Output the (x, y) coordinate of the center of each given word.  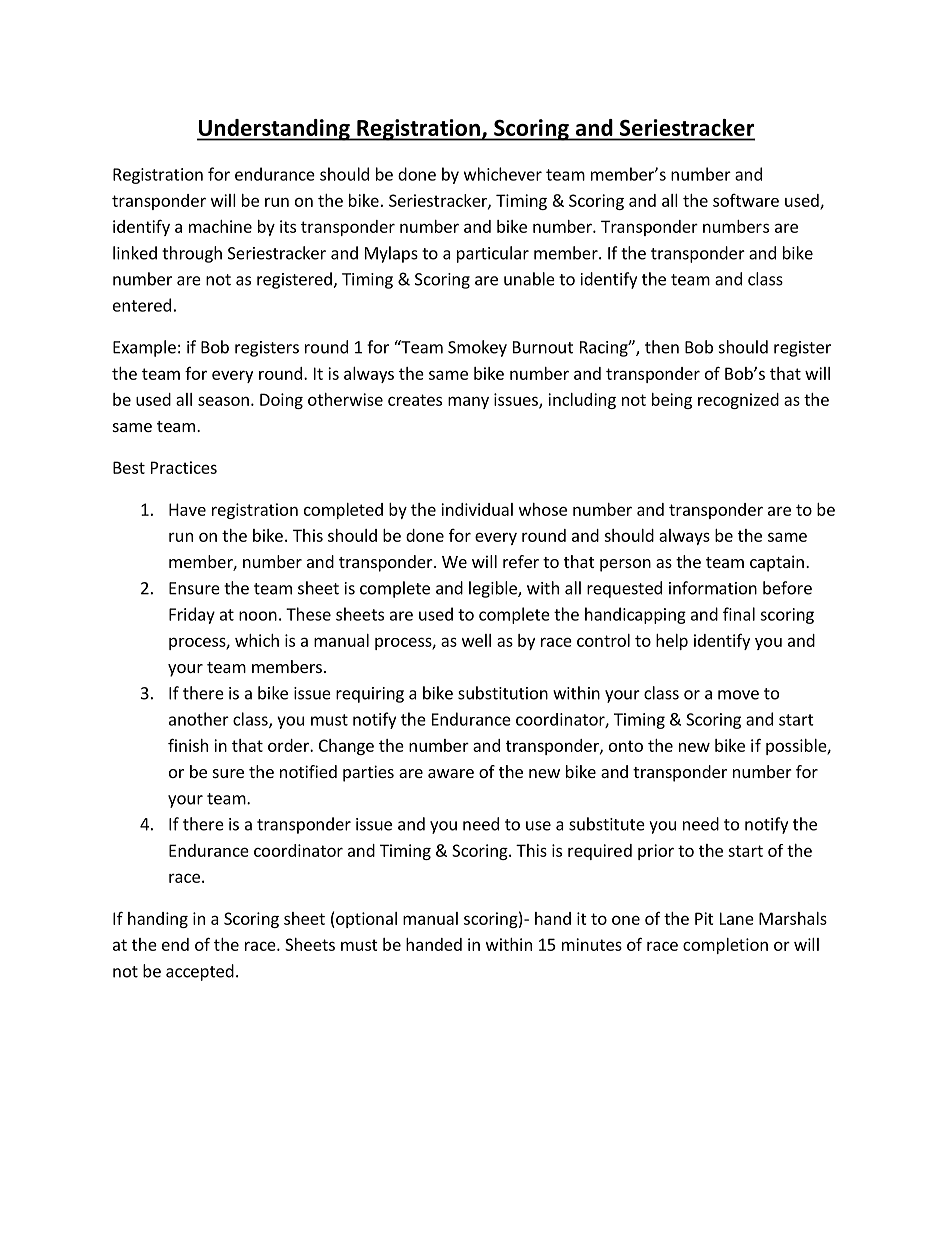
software (746, 200)
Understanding (274, 130)
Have (187, 509)
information (713, 588)
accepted (200, 972)
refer (521, 561)
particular (493, 254)
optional (365, 920)
